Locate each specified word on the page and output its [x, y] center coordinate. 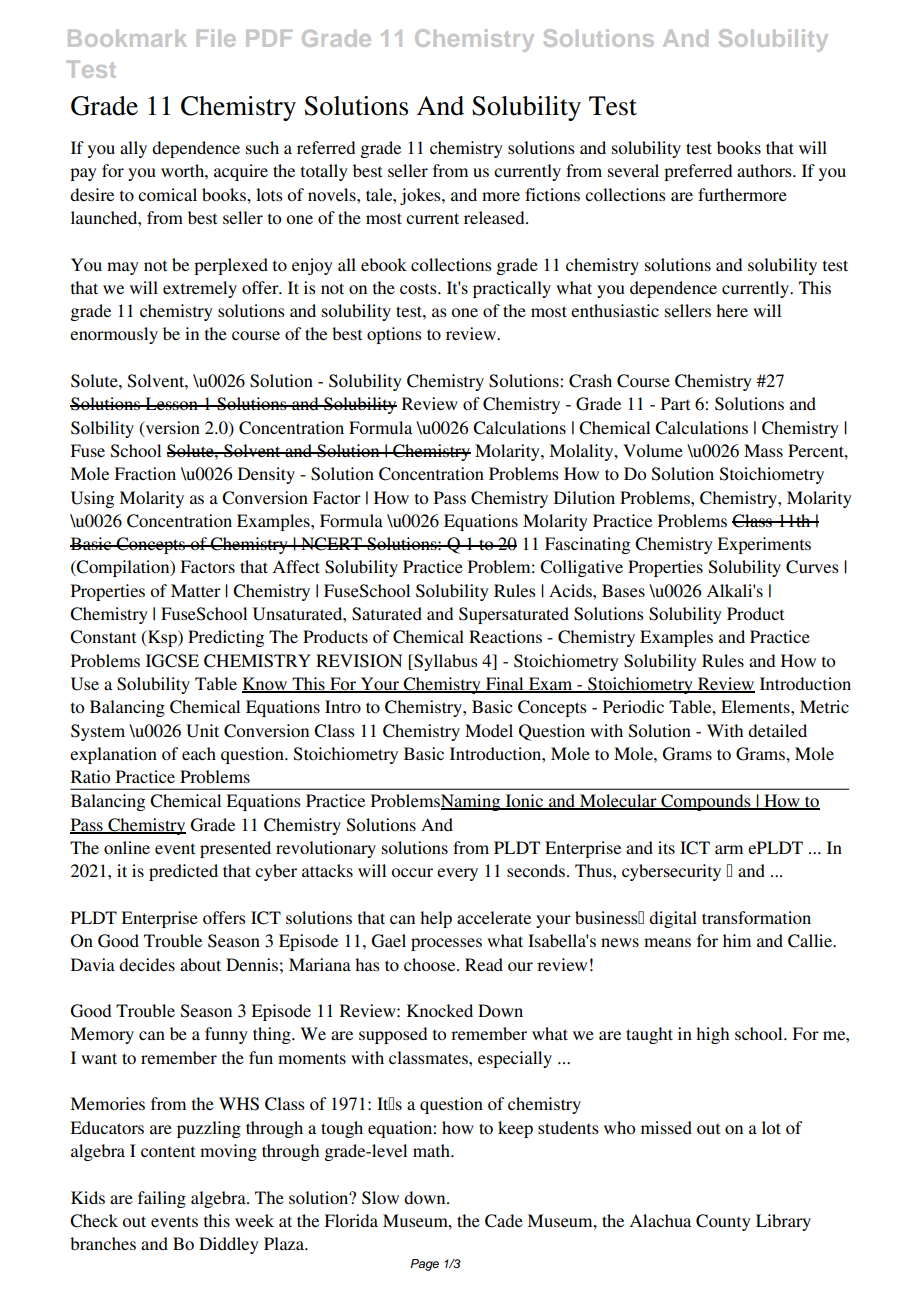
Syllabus [445, 662]
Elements [756, 706]
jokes [421, 196]
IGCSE [172, 661]
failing [162, 1199]
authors [765, 170]
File [216, 38]
